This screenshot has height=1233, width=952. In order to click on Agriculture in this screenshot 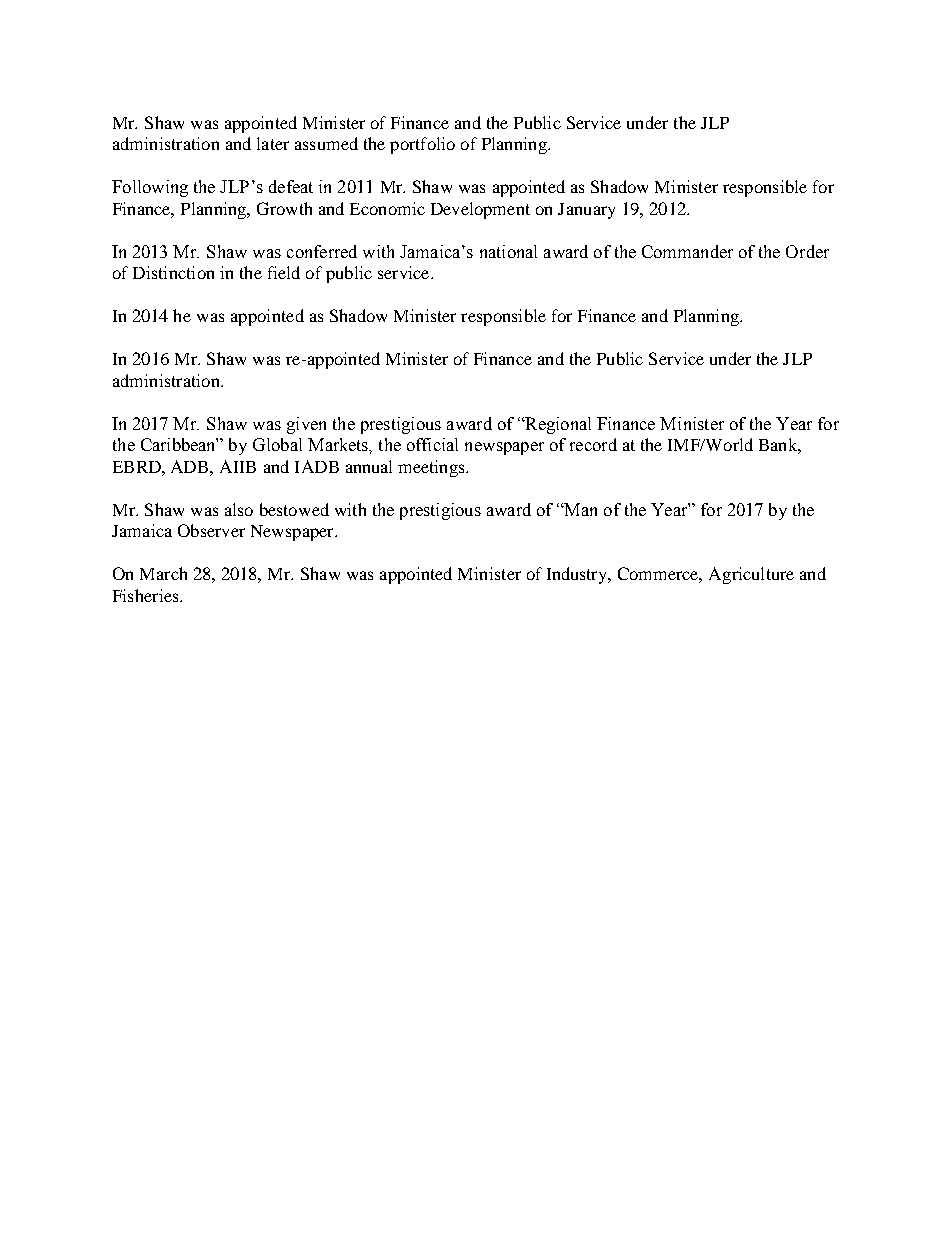, I will do `click(751, 575)`.
